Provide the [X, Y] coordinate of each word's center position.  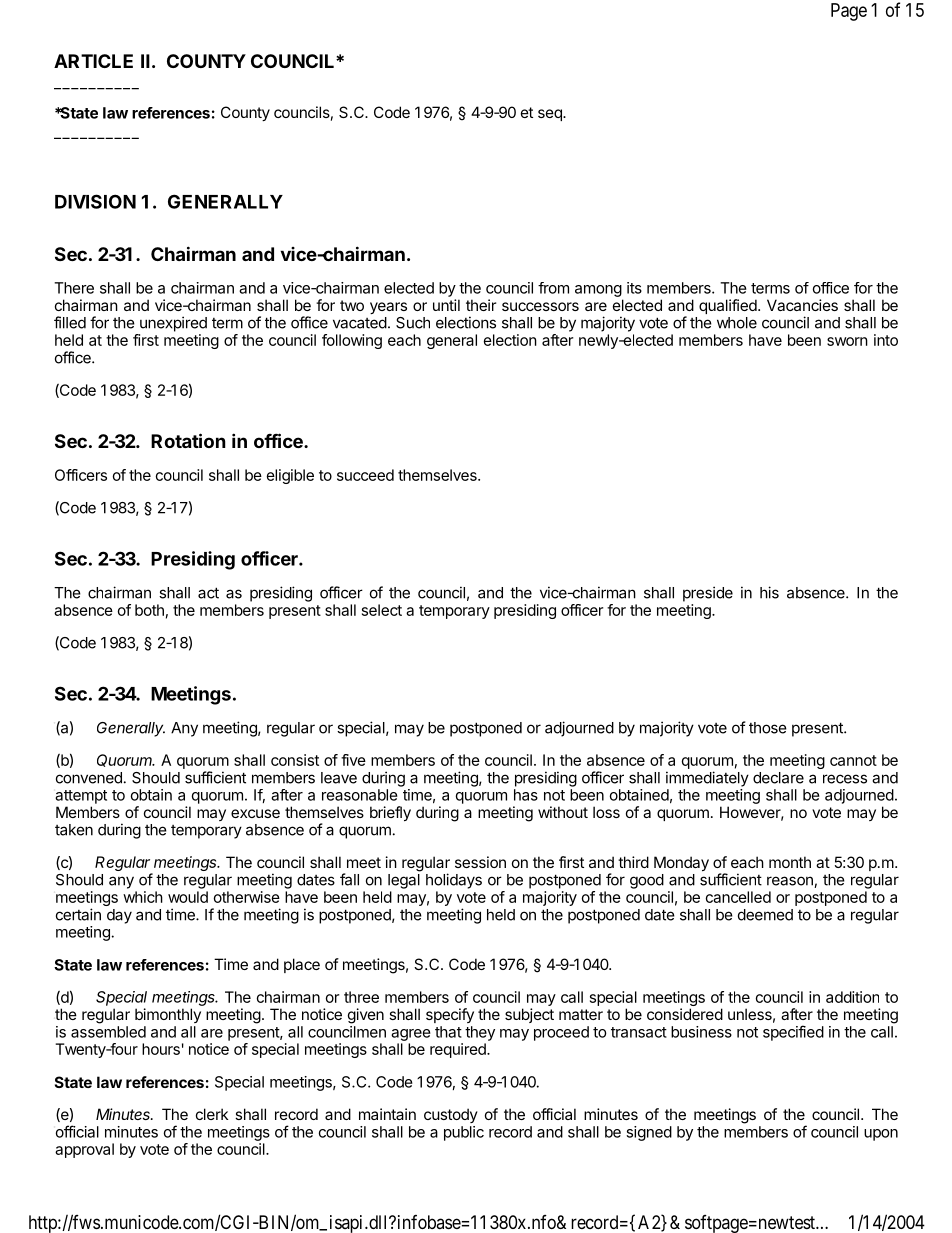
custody [451, 1115]
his [769, 592]
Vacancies [802, 305]
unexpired [173, 324]
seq [551, 115]
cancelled [738, 897]
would [188, 897]
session [480, 862]
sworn [847, 341]
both [149, 610]
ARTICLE [93, 61]
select [382, 610]
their [481, 305]
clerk [212, 1114]
